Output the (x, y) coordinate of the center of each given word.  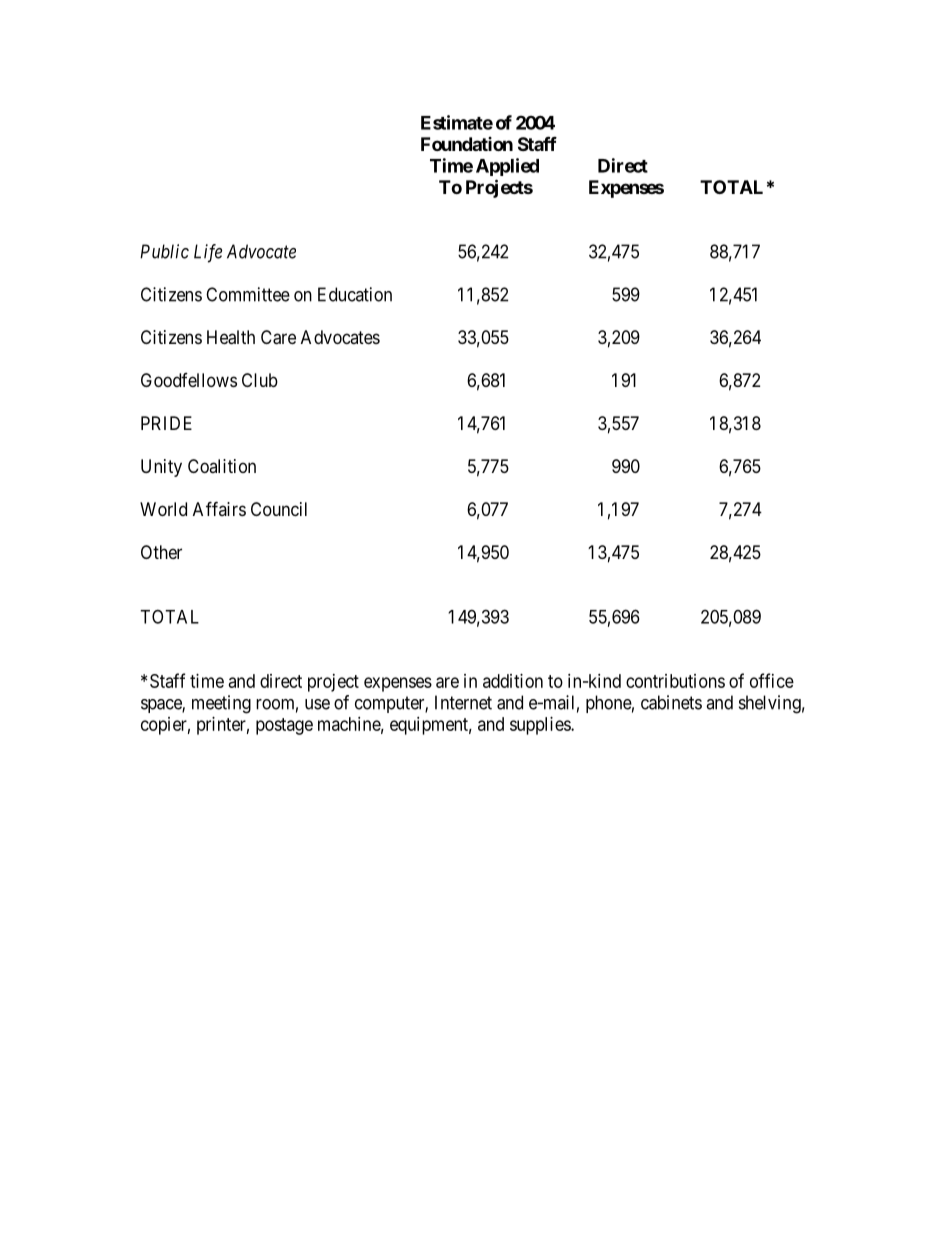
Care (278, 337)
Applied (507, 167)
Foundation (467, 144)
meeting (221, 704)
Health (231, 337)
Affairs (219, 508)
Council (279, 509)
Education (355, 294)
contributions (675, 681)
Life (208, 253)
